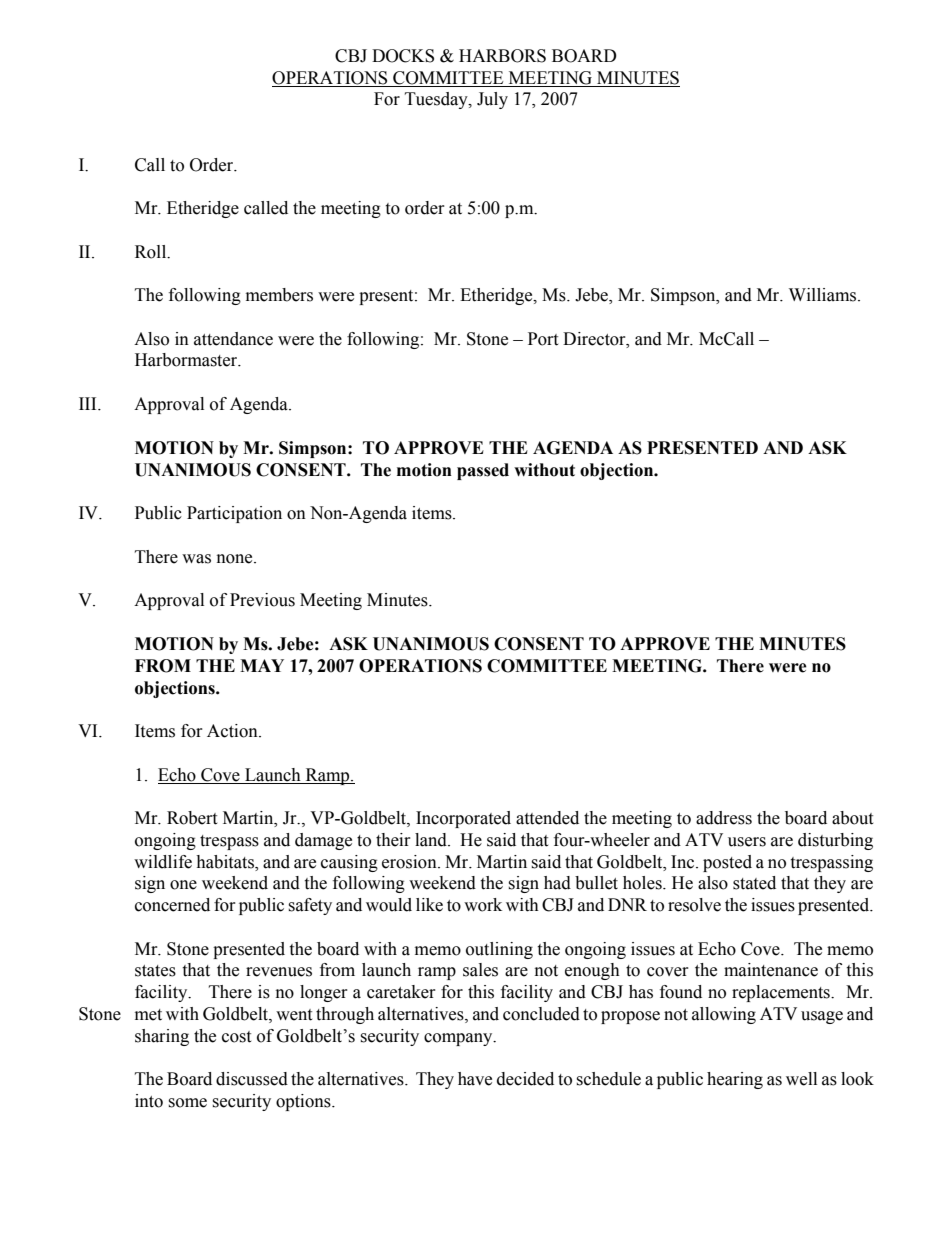 Image resolution: width=952 pixels, height=1233 pixels. Describe the element at coordinates (724, 818) in the document. I see `address` at that location.
